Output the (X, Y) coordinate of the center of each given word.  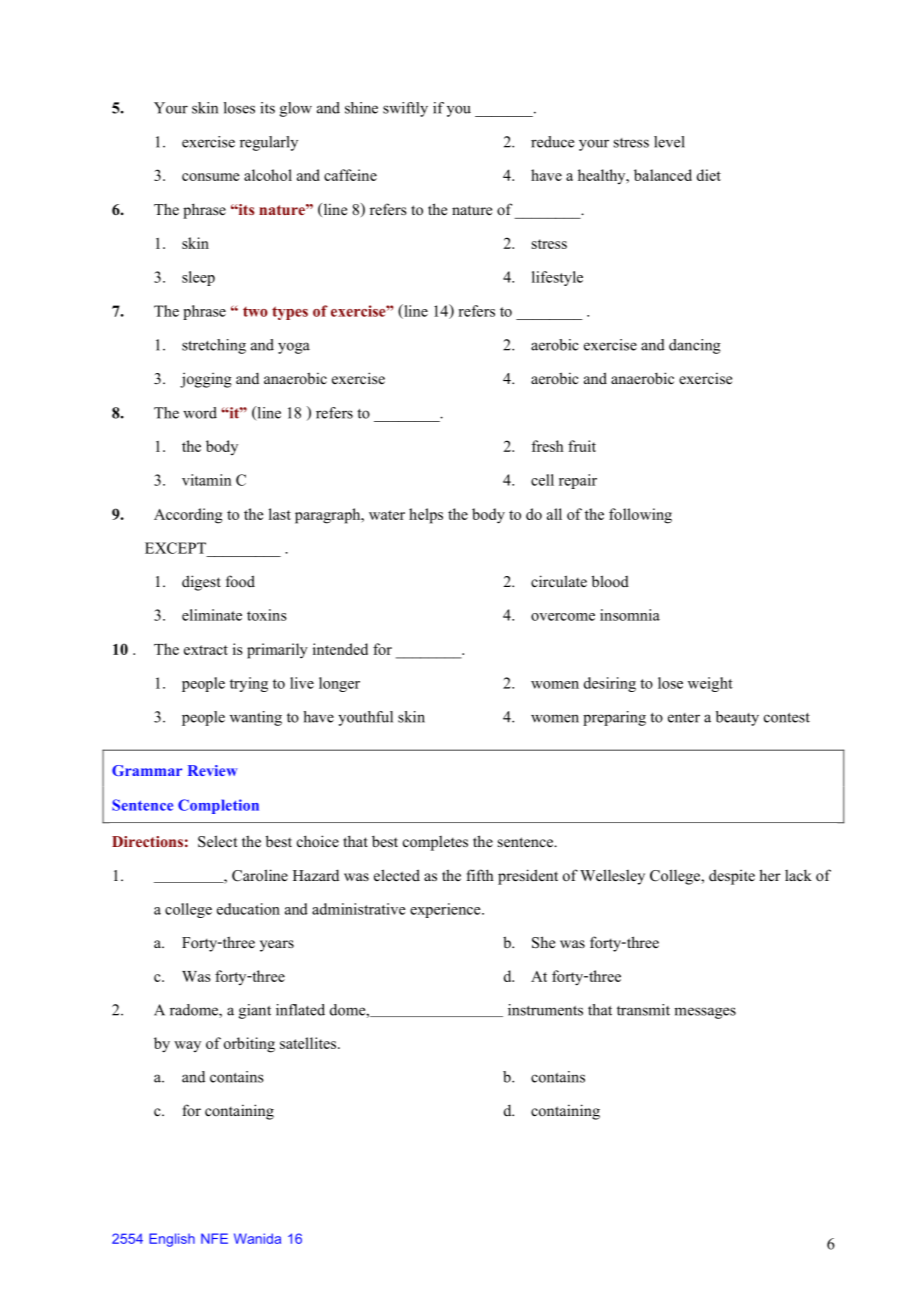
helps (426, 516)
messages (705, 1013)
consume (210, 177)
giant (255, 1011)
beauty (737, 718)
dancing (695, 346)
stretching (214, 346)
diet (709, 175)
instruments (545, 1010)
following (640, 516)
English (172, 1240)
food (240, 581)
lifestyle (557, 278)
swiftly (405, 109)
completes (435, 843)
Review (212, 770)
